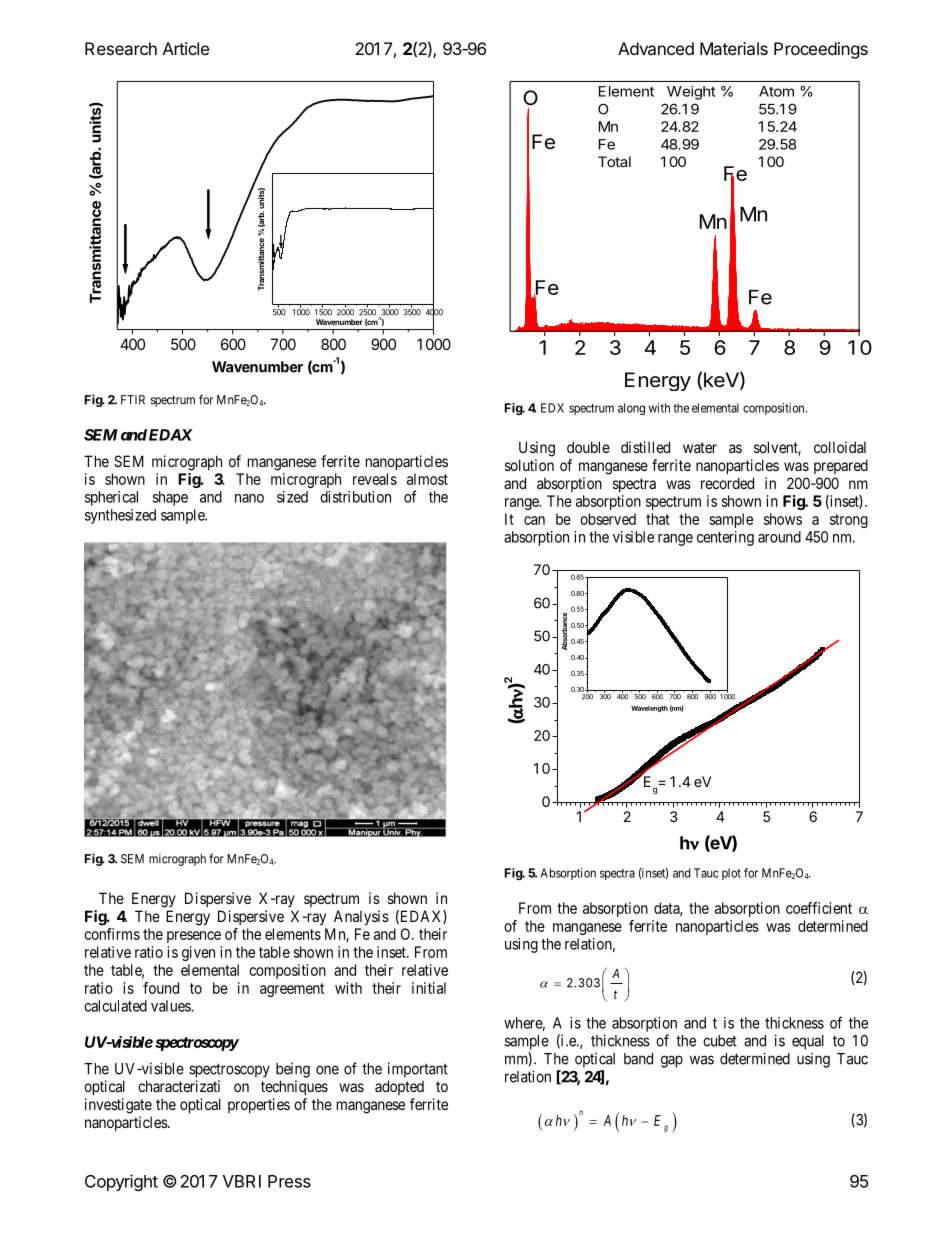 The height and width of the screenshot is (1233, 952). Describe the element at coordinates (614, 161) in the screenshot. I see `Total` at that location.
